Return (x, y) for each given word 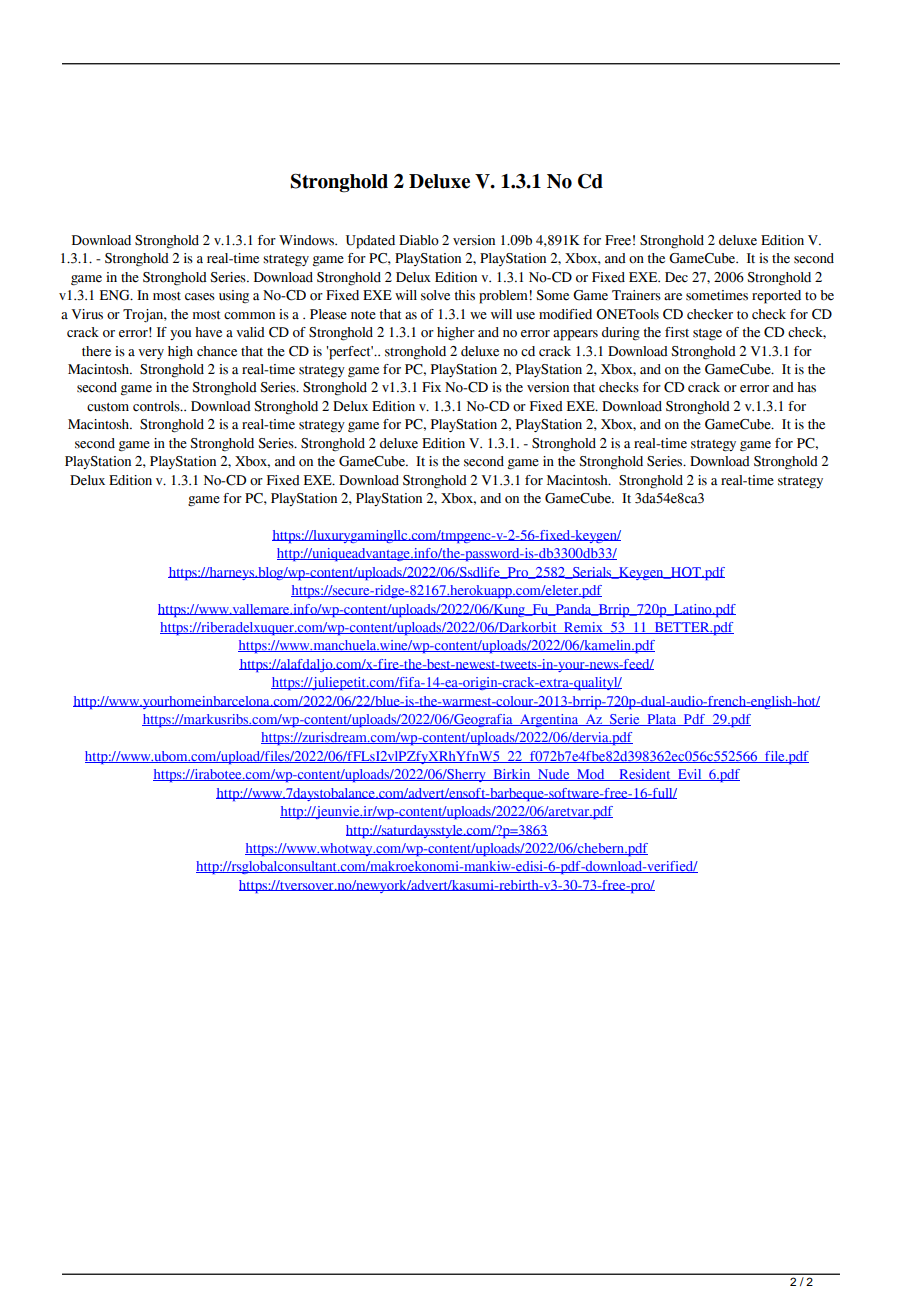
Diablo (419, 240)
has (806, 387)
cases (200, 297)
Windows (308, 240)
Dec (676, 277)
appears (575, 335)
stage (707, 335)
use (525, 316)
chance (217, 351)
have (208, 332)
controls (157, 406)
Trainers (636, 295)
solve (435, 295)
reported (776, 297)
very (151, 354)
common (249, 316)
